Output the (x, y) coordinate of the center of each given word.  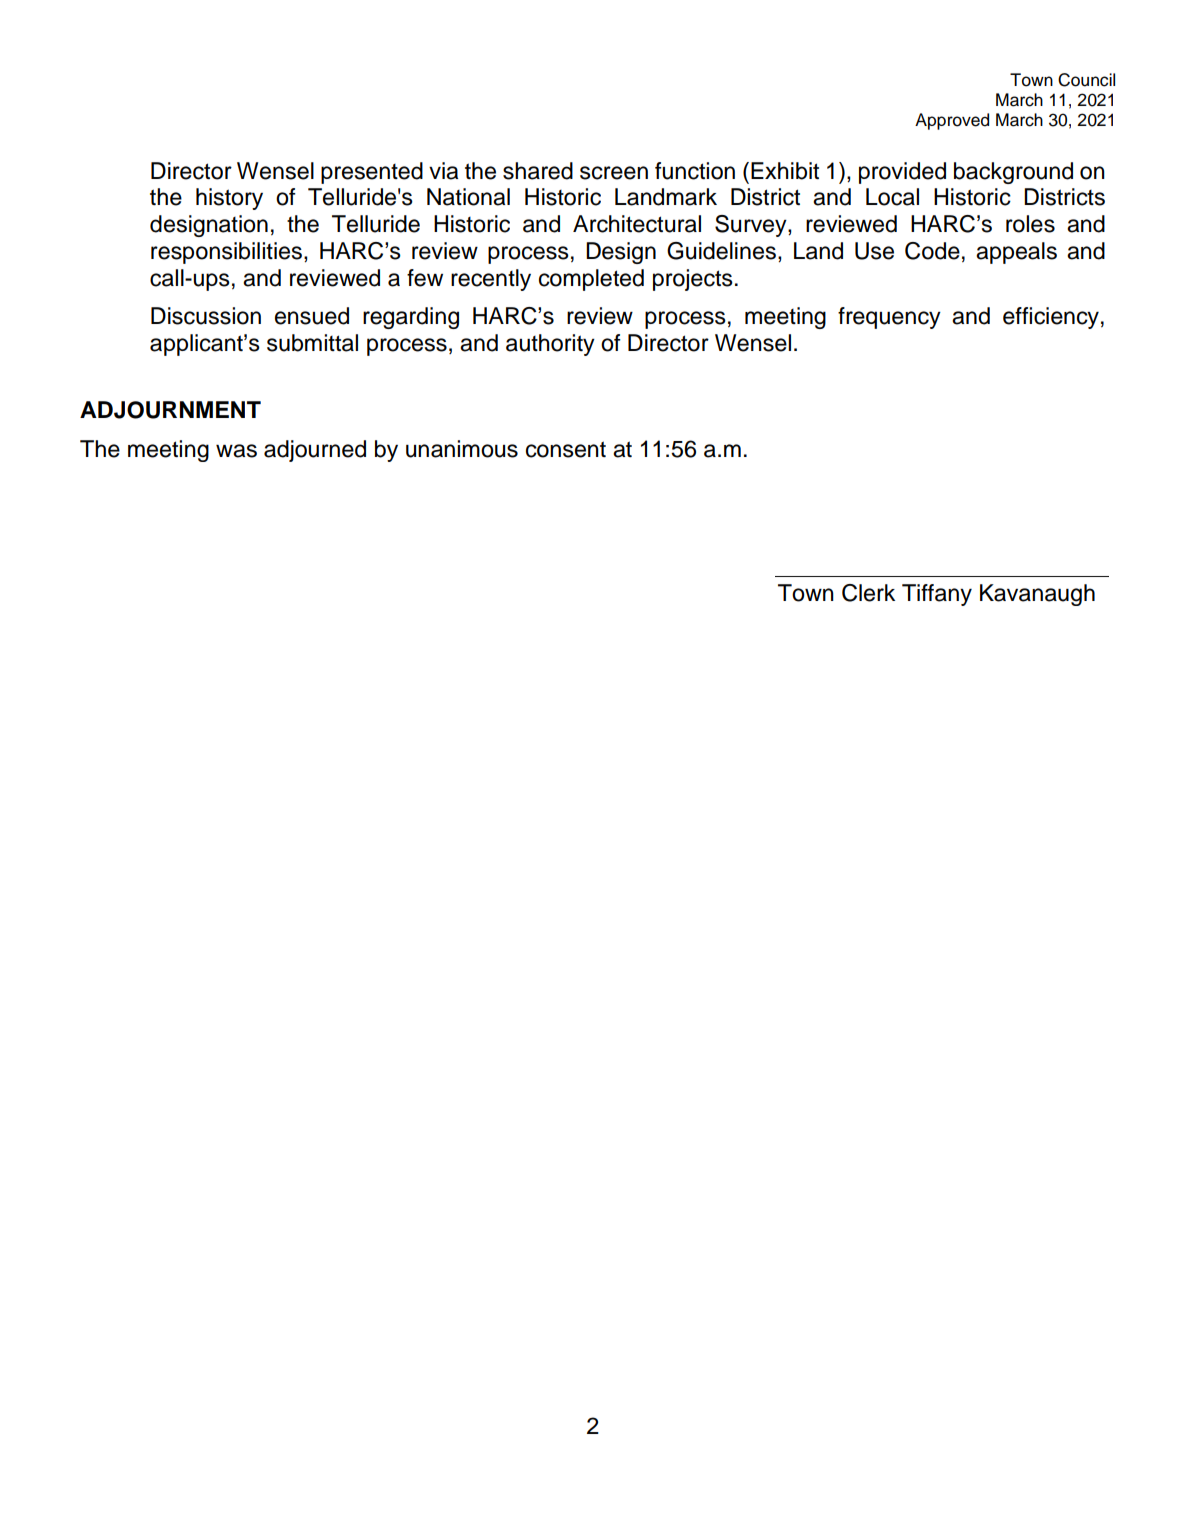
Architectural (637, 224)
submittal (312, 343)
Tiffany (937, 595)
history (229, 199)
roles (1030, 224)
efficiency (1051, 318)
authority (550, 345)
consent (566, 449)
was (236, 451)
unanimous (462, 449)
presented (372, 173)
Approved (952, 121)
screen (614, 173)
